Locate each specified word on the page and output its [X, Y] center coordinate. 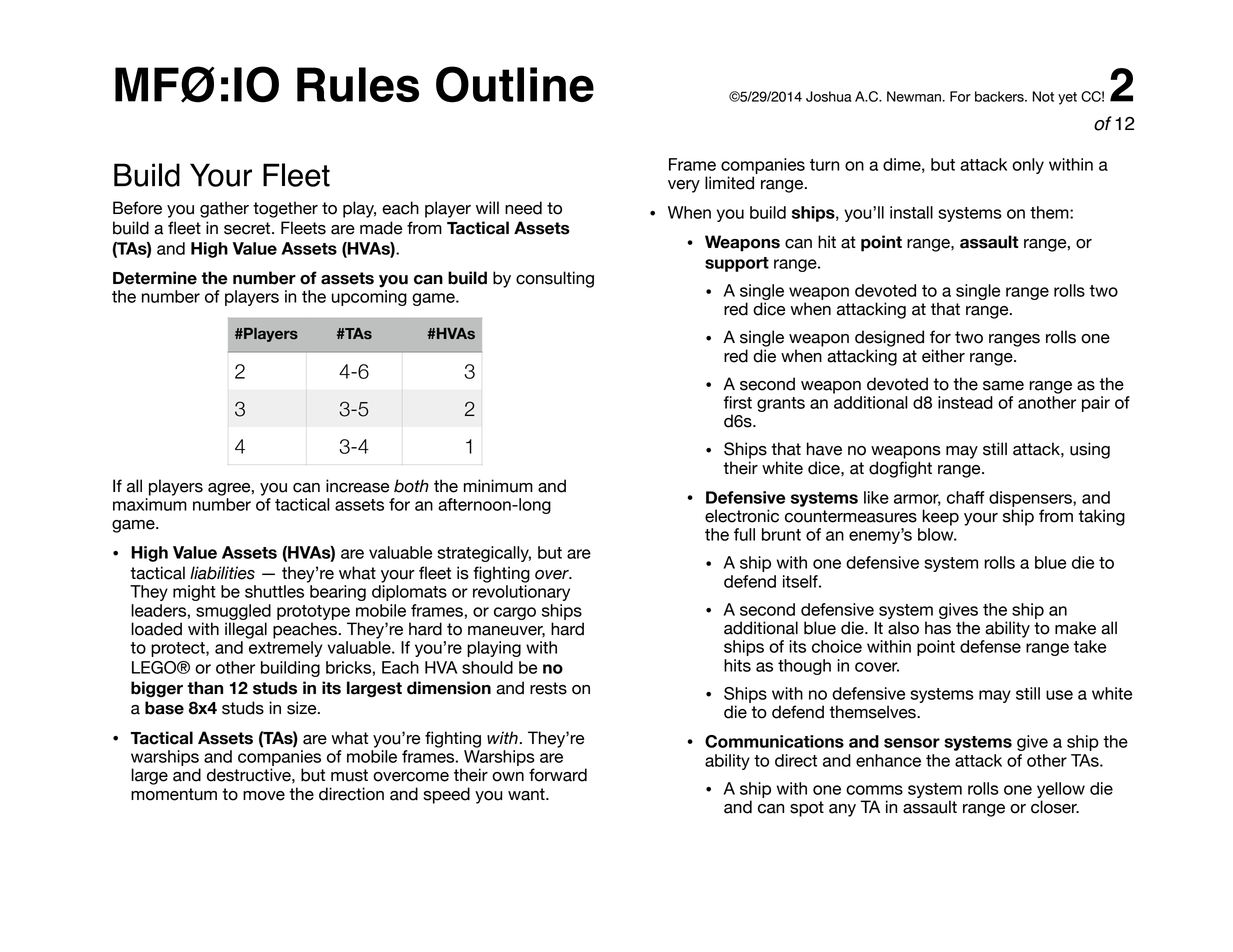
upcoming [369, 298]
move [264, 796]
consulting [555, 279]
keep [940, 517]
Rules [358, 84]
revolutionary [521, 593]
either [943, 356]
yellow [1061, 790]
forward [558, 775]
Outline [515, 84]
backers [1000, 96]
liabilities [222, 573]
